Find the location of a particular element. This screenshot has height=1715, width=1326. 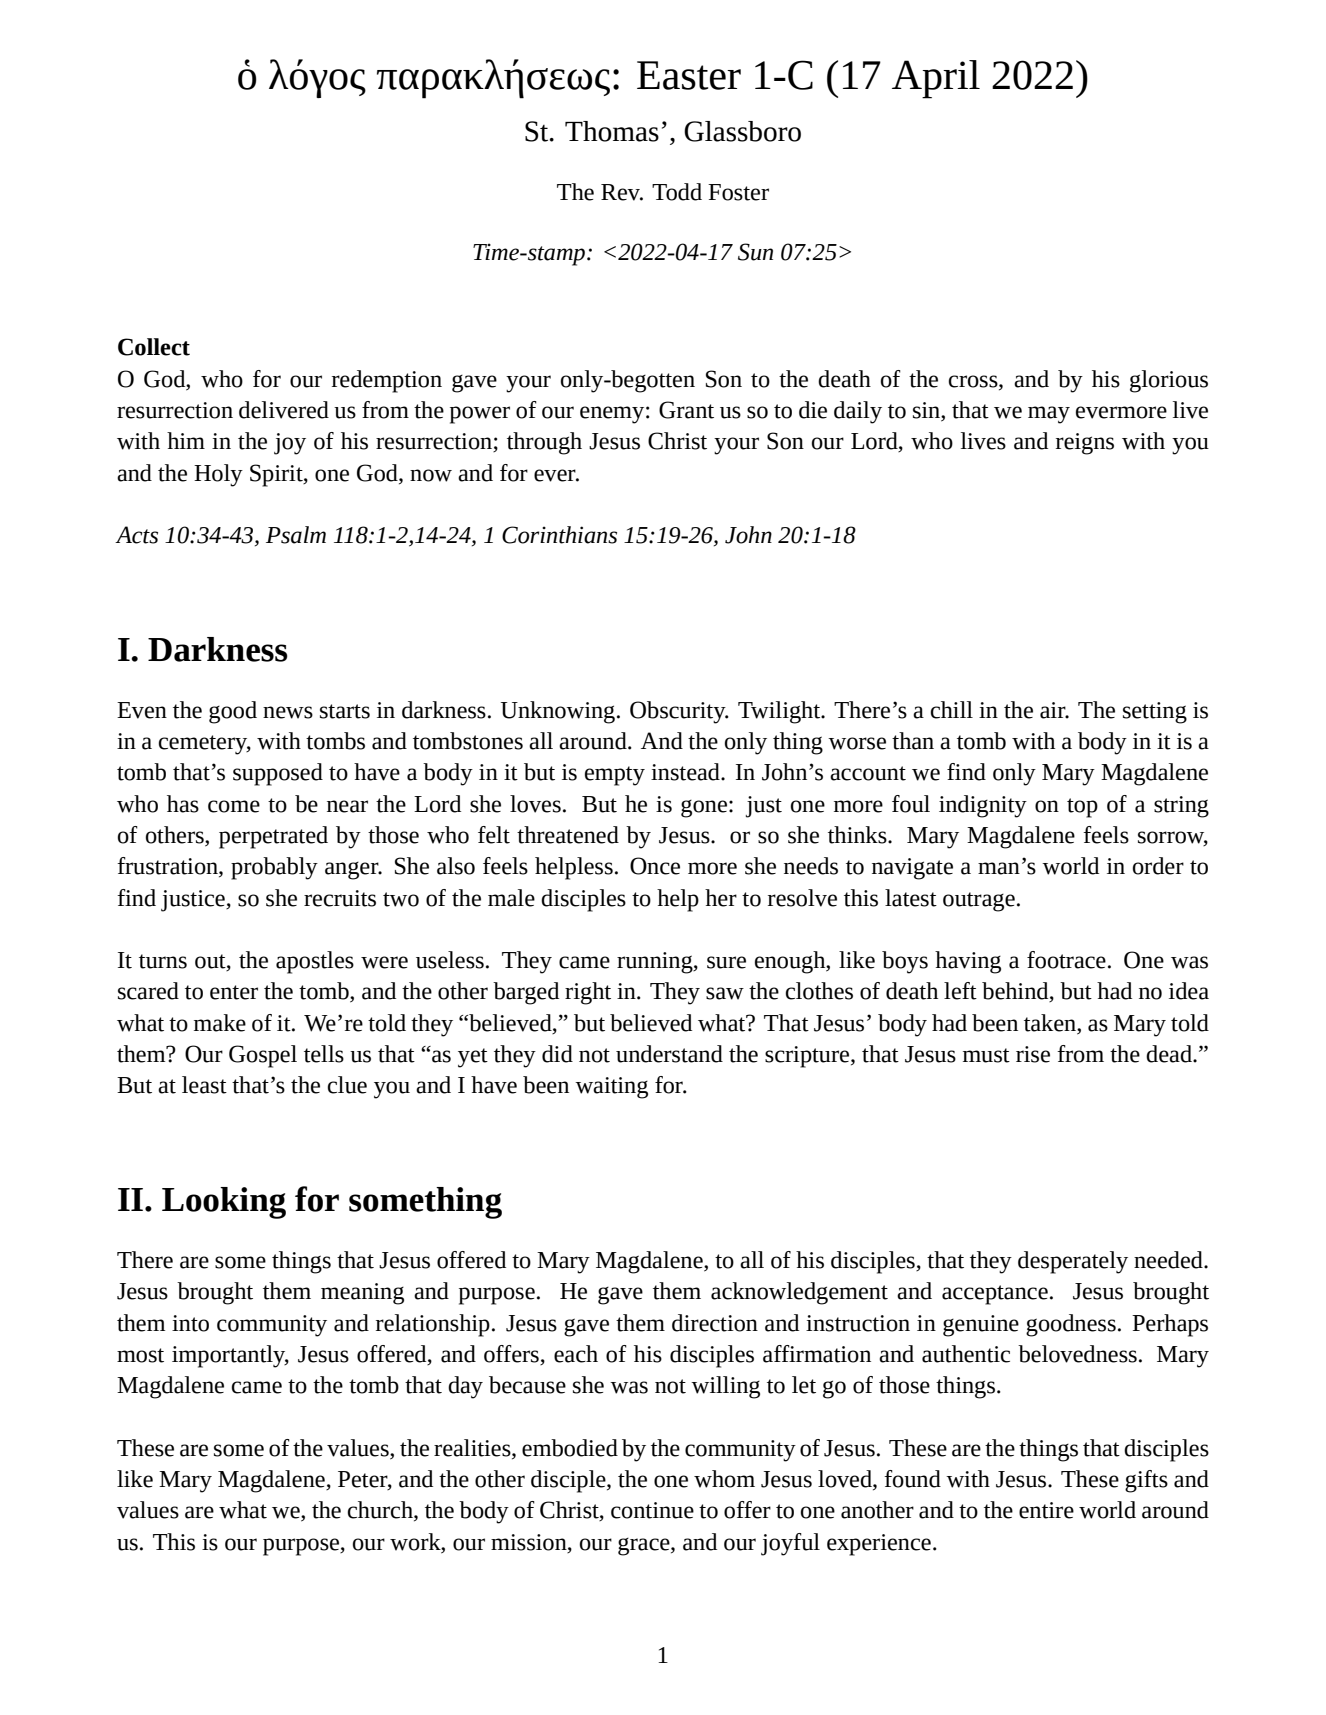

Thomas is located at coordinates (612, 131).
